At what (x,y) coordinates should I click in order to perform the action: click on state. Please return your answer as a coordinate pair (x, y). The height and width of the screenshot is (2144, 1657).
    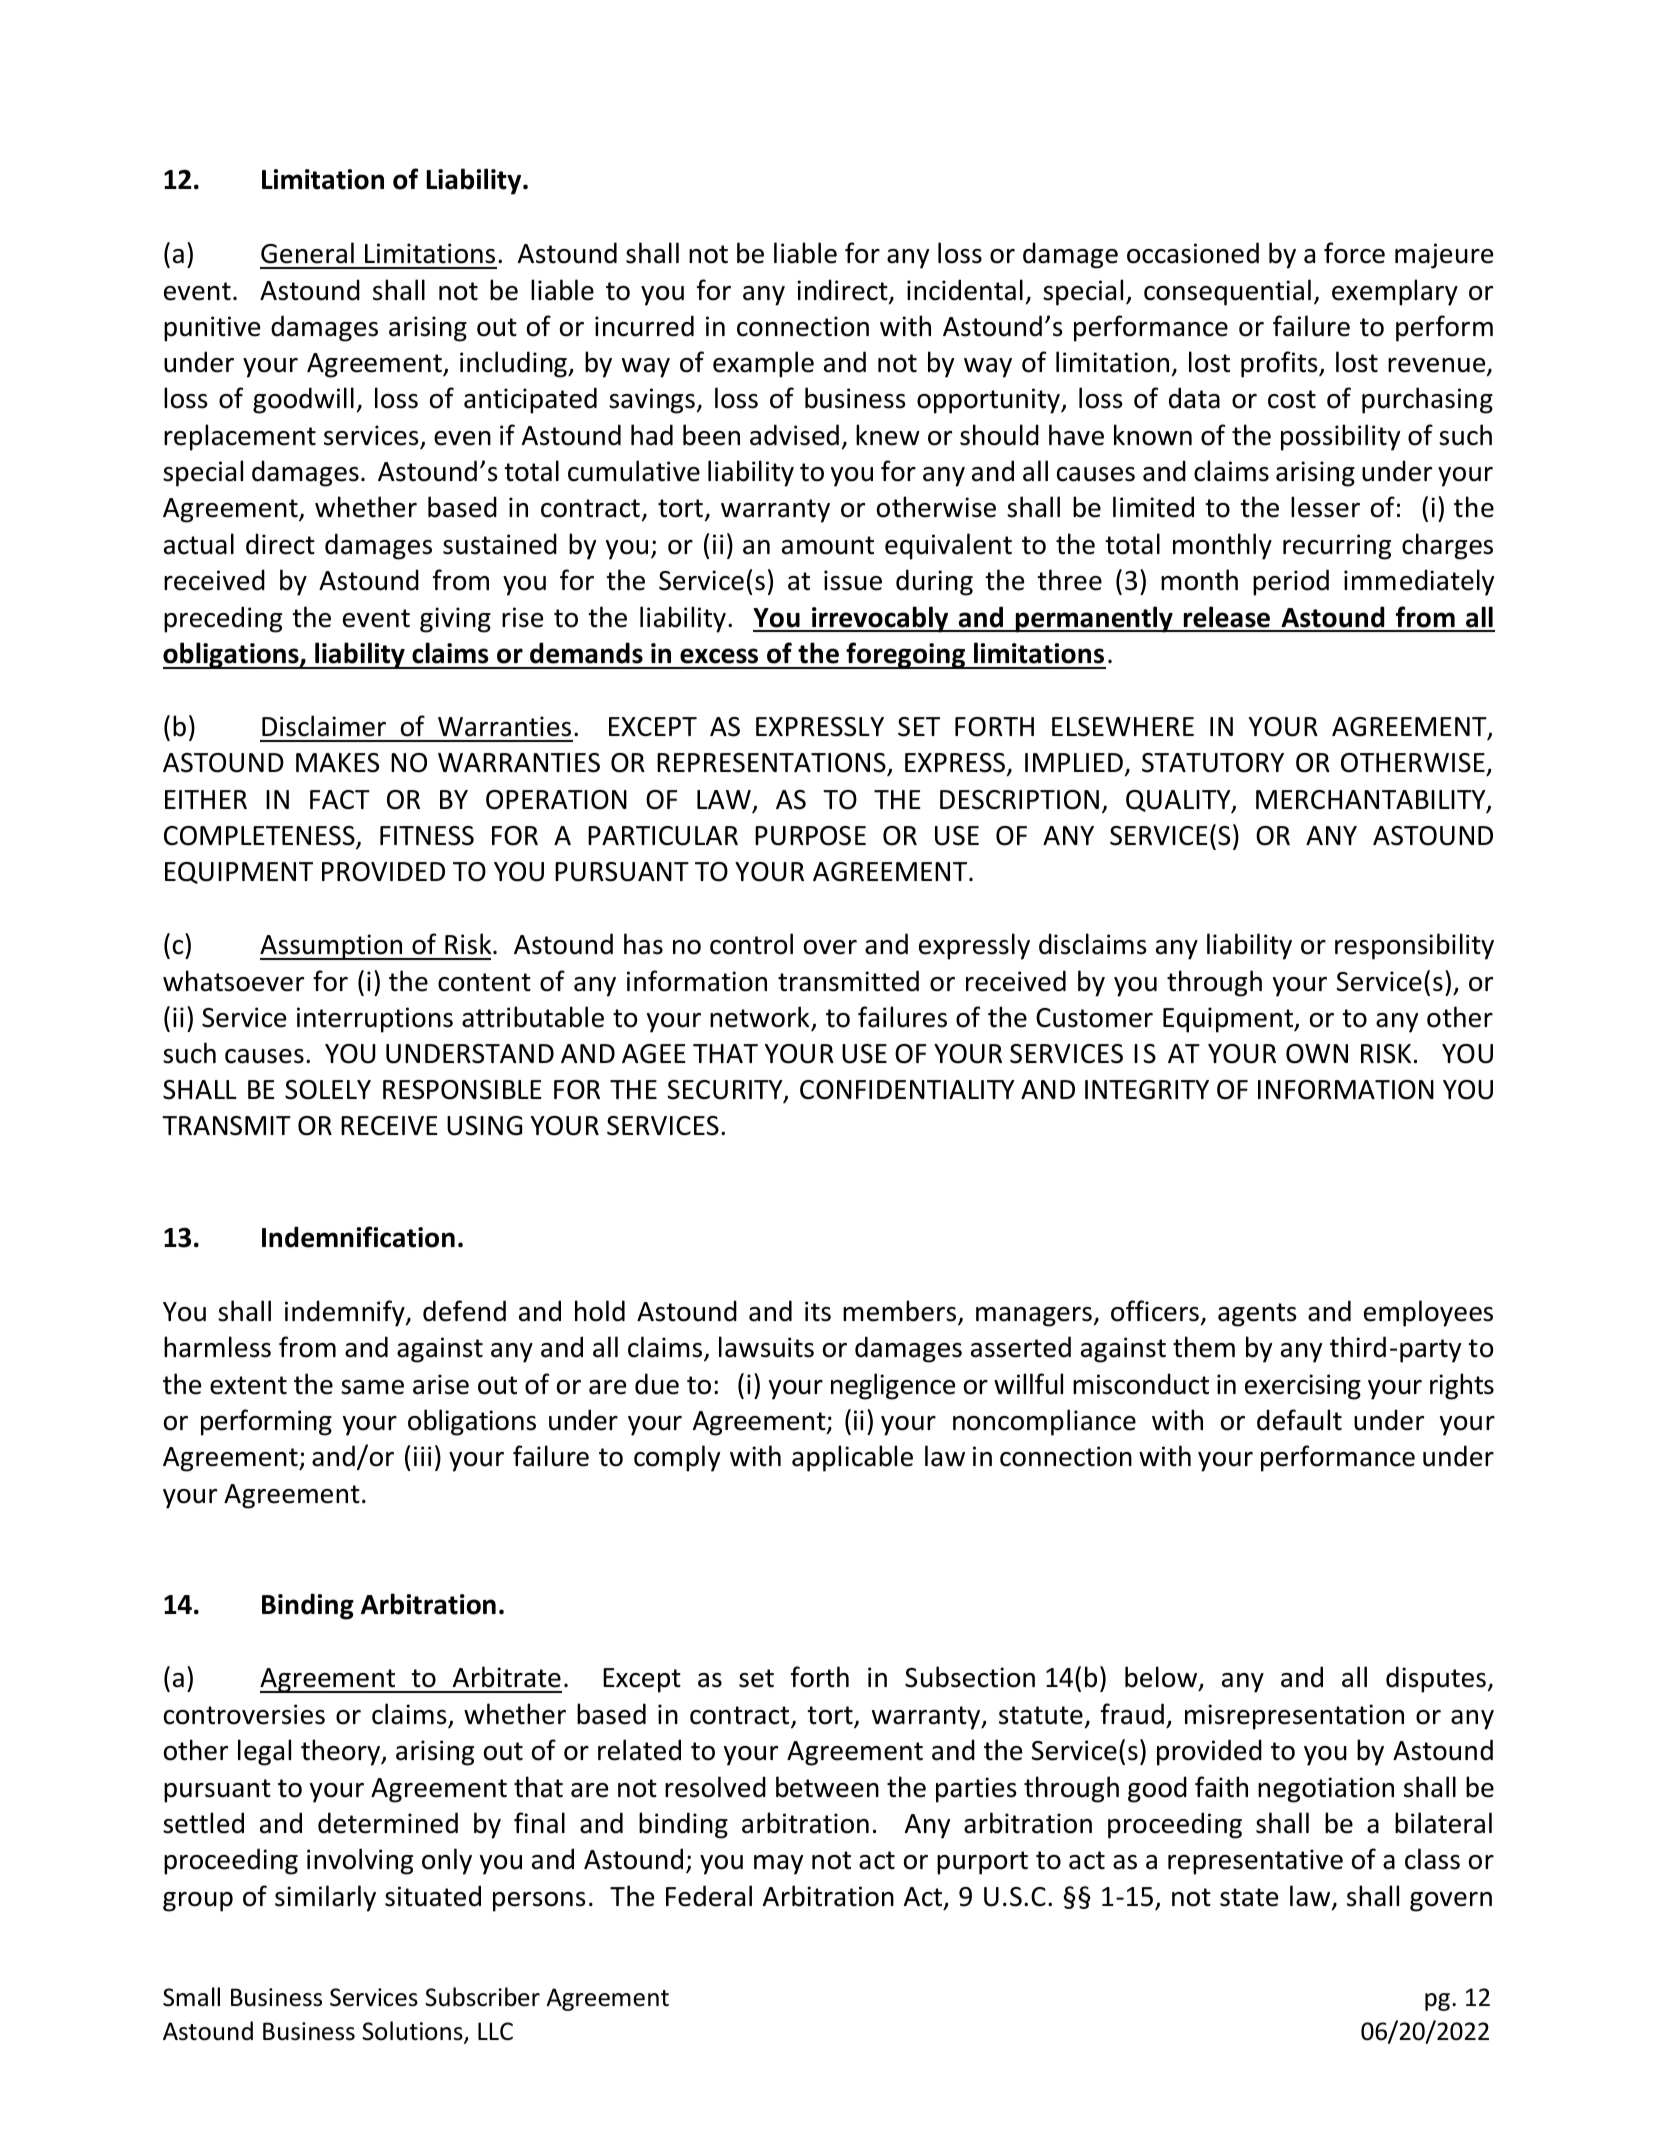
    Looking at the image, I should click on (1249, 1897).
